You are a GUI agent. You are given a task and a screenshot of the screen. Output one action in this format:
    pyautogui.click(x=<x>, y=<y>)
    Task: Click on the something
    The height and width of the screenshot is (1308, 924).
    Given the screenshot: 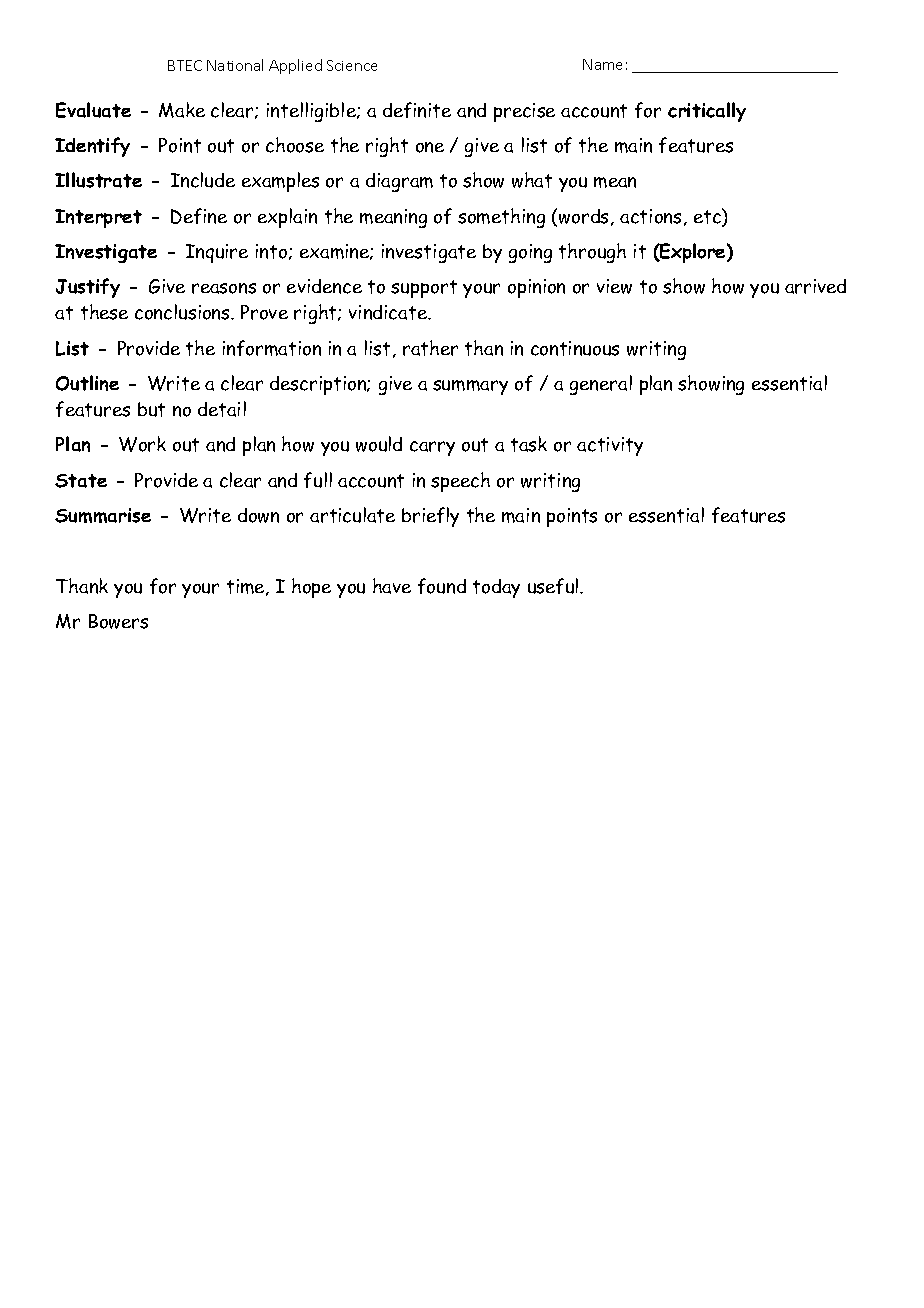 What is the action you would take?
    pyautogui.click(x=501, y=218)
